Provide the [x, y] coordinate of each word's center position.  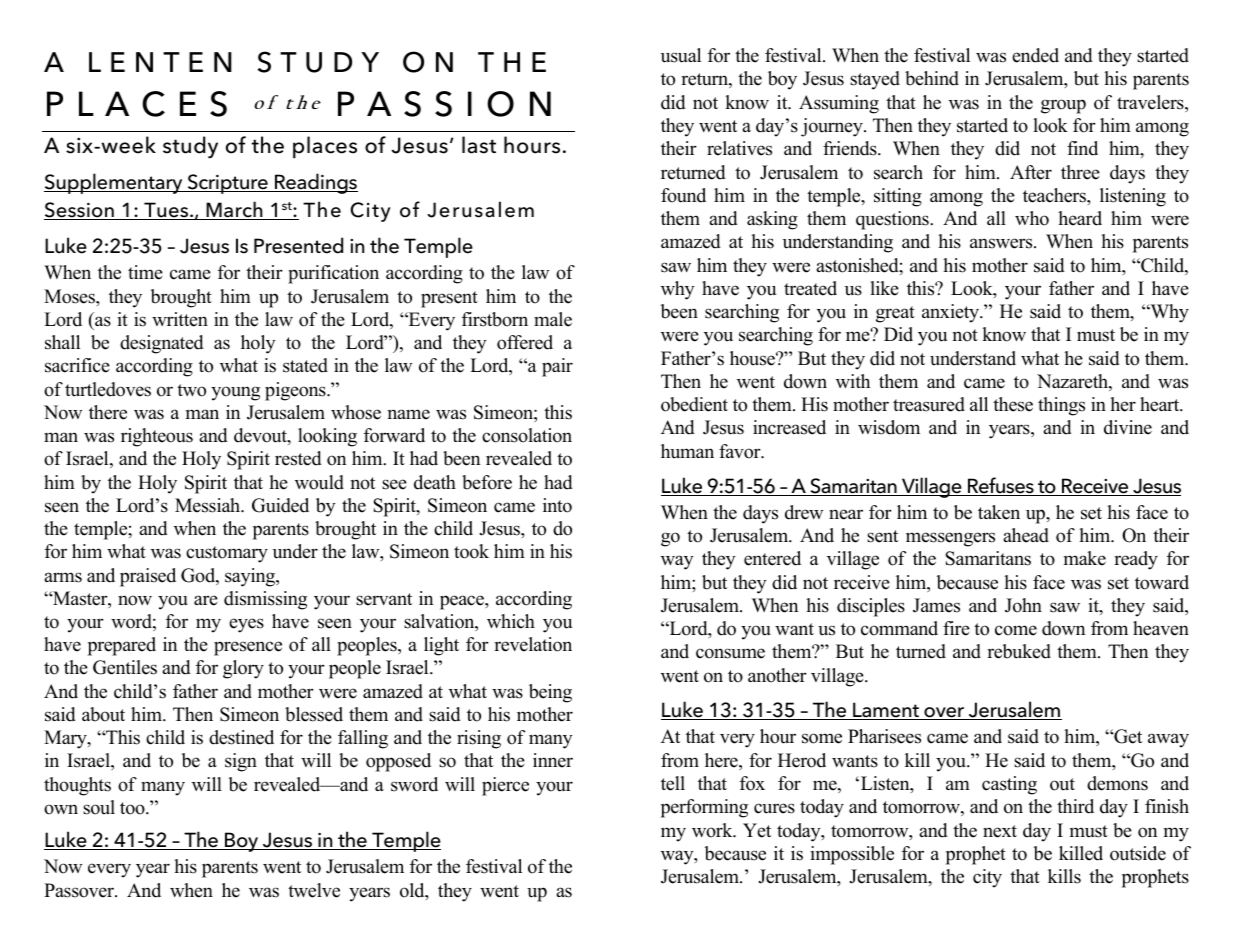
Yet [757, 830]
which [511, 621]
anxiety [952, 313]
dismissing [265, 600]
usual [681, 55]
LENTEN [160, 62]
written [180, 319]
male [553, 319]
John [1023, 605]
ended [1035, 55]
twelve [314, 890]
